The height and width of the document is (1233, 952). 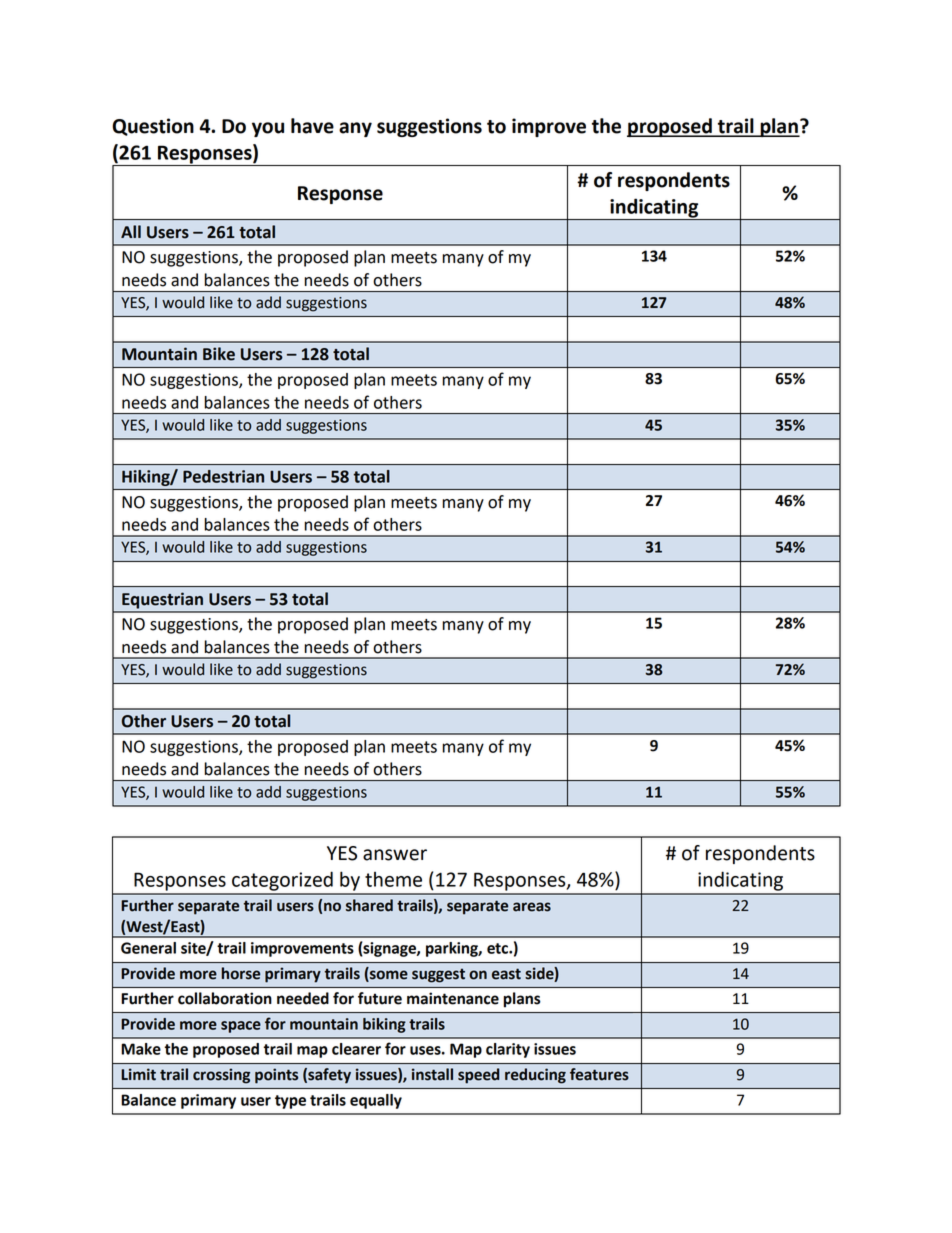 What do you see at coordinates (268, 129) in the document?
I see `you` at bounding box center [268, 129].
